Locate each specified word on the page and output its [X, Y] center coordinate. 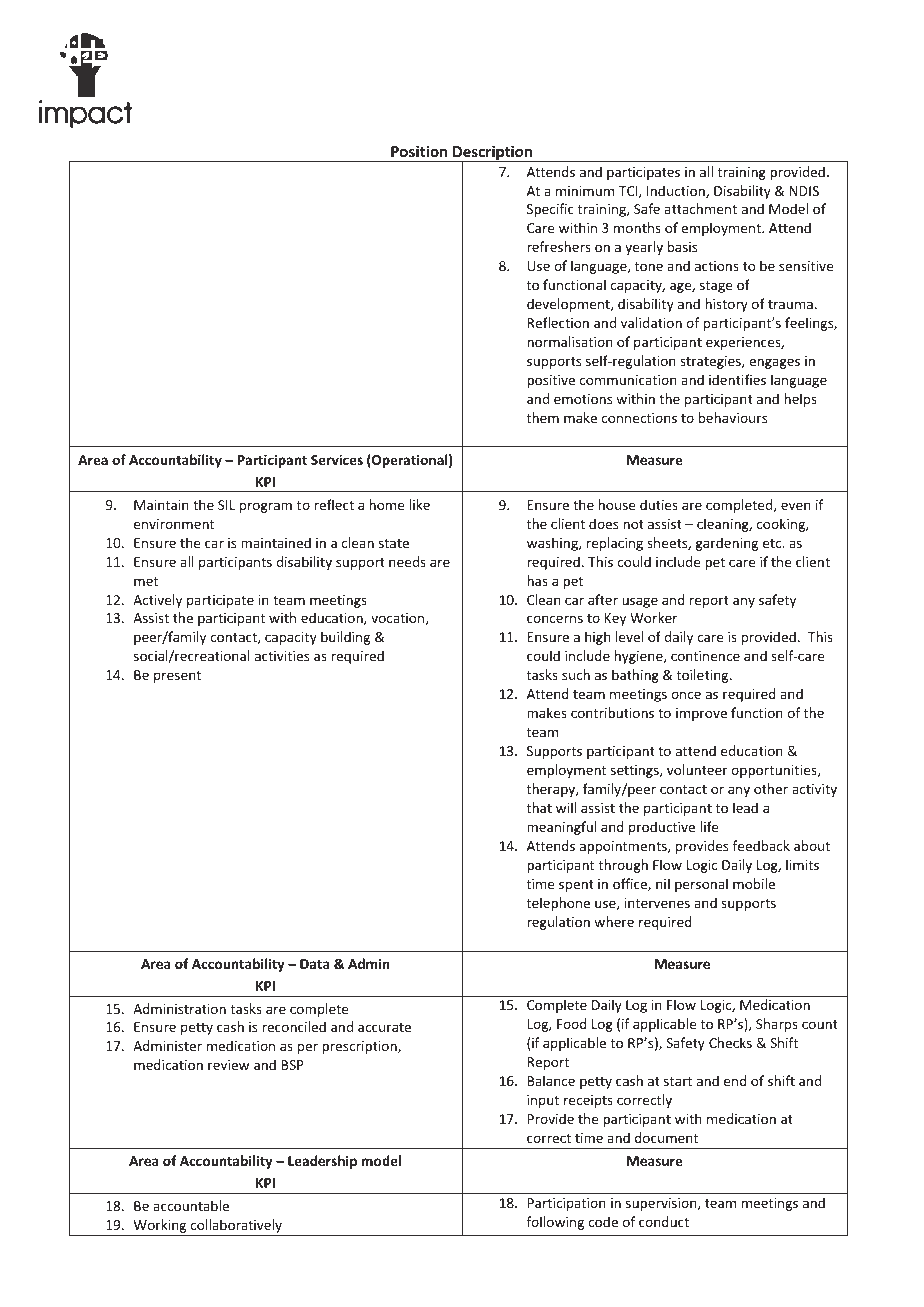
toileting [704, 676]
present [177, 677]
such [576, 674]
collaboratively [236, 1227]
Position [419, 151]
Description [492, 154]
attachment [700, 208]
